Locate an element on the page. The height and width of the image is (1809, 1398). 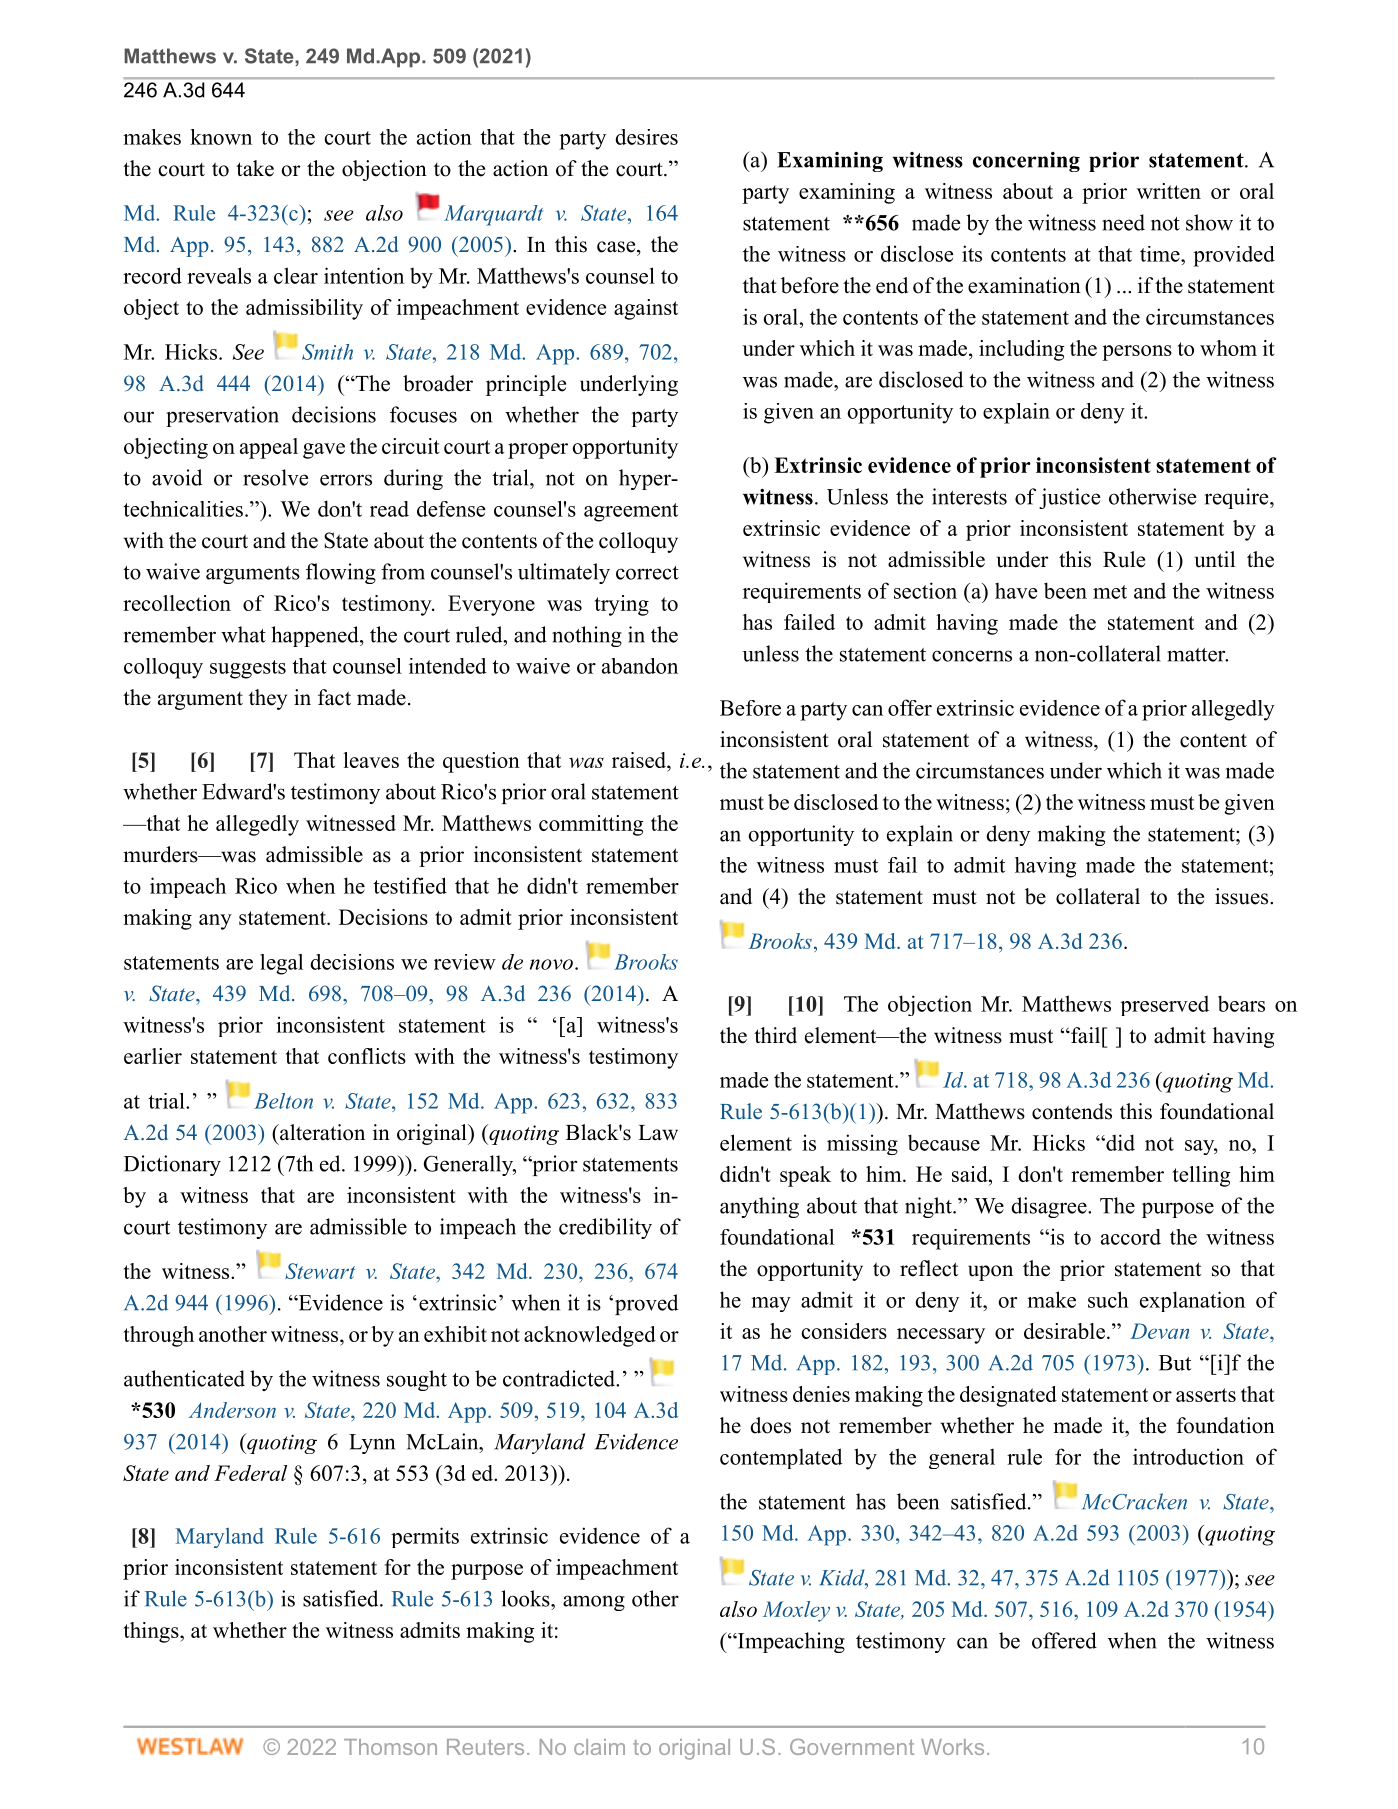
claim is located at coordinates (599, 1747).
